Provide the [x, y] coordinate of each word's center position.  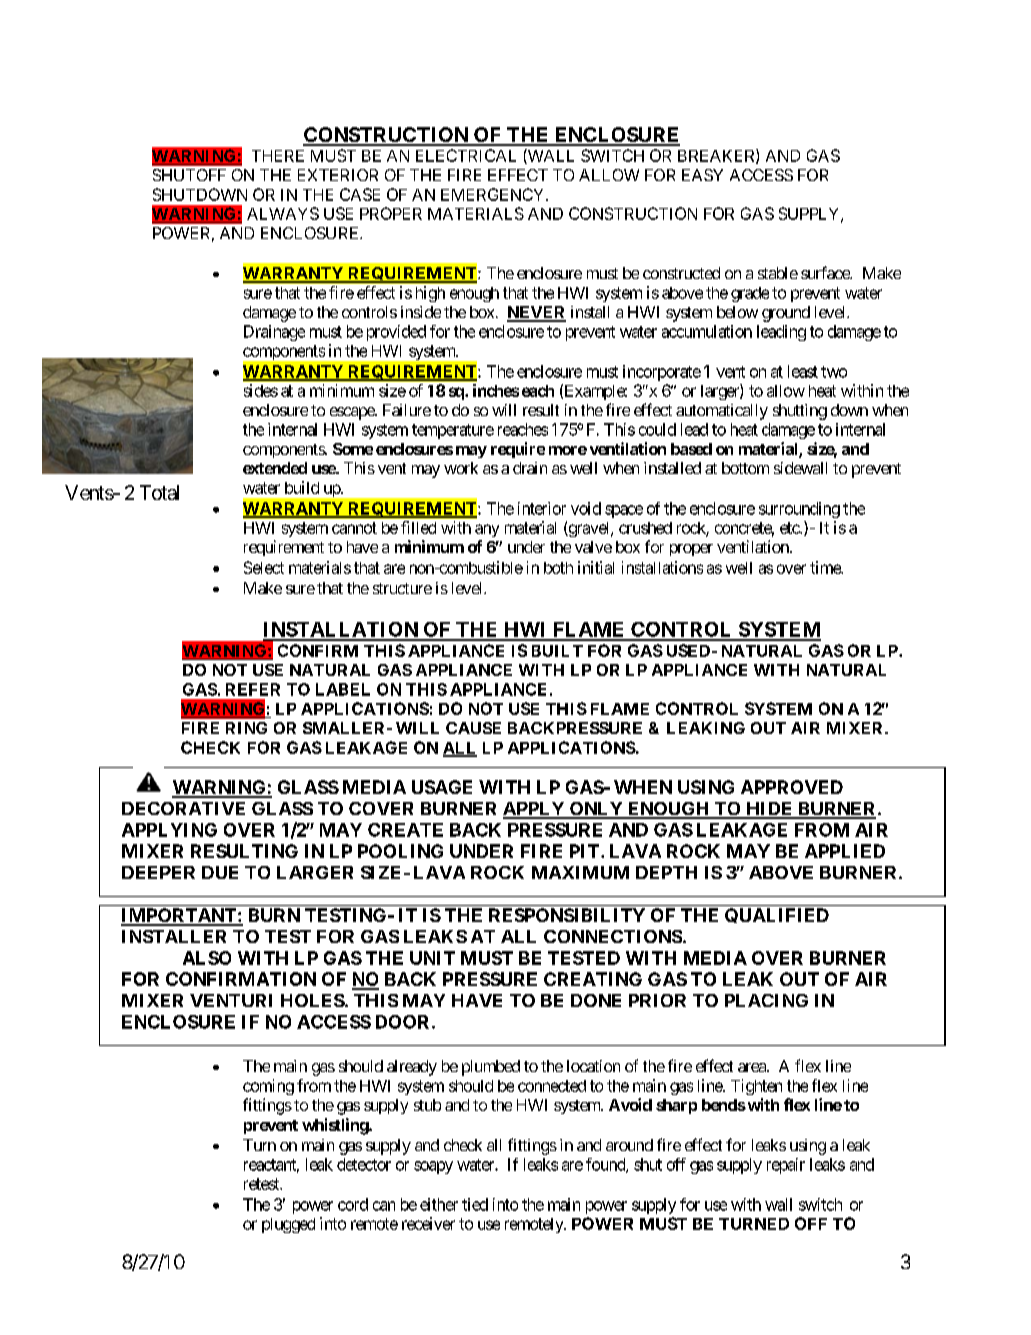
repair [786, 1166]
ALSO [207, 958]
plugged [288, 1225]
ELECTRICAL [466, 155]
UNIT [432, 958]
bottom [745, 468]
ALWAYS [283, 213]
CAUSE [473, 728]
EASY [702, 175]
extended [275, 468]
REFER [253, 689]
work [461, 468]
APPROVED [792, 787]
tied [475, 1204]
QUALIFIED [777, 915]
